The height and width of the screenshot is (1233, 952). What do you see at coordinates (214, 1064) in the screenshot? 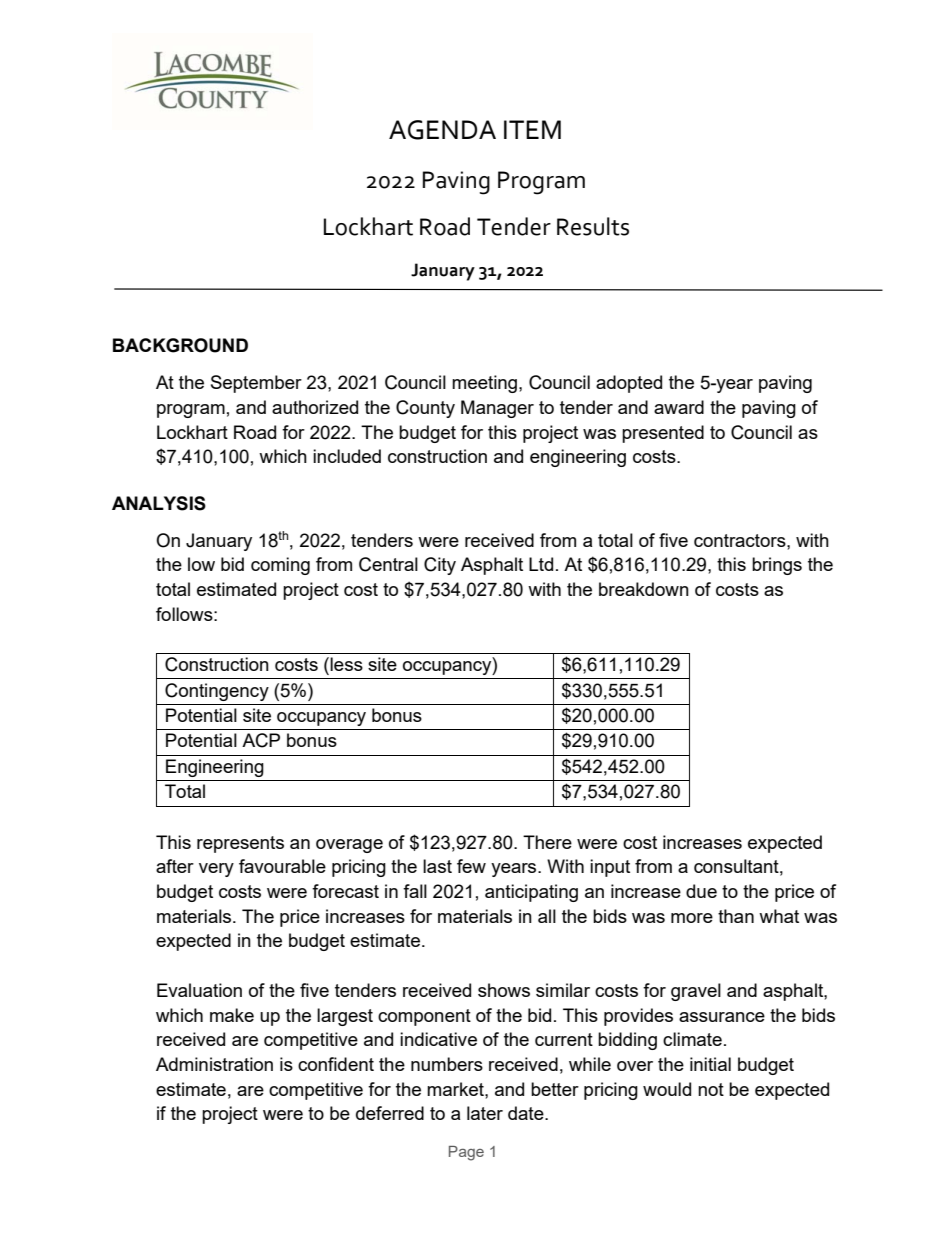
I see `Administration` at bounding box center [214, 1064].
